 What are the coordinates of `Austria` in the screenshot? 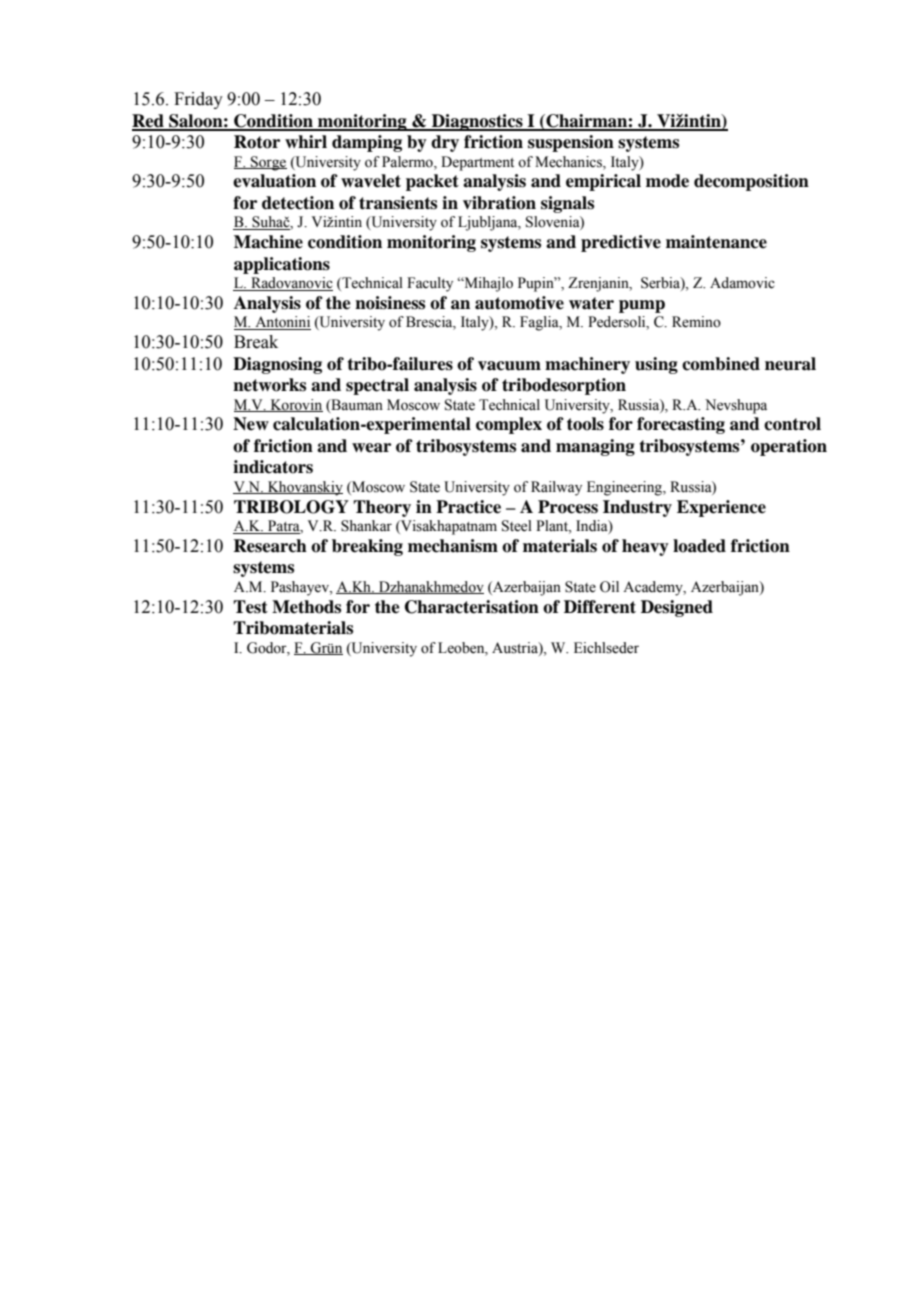 It's located at (516, 648).
